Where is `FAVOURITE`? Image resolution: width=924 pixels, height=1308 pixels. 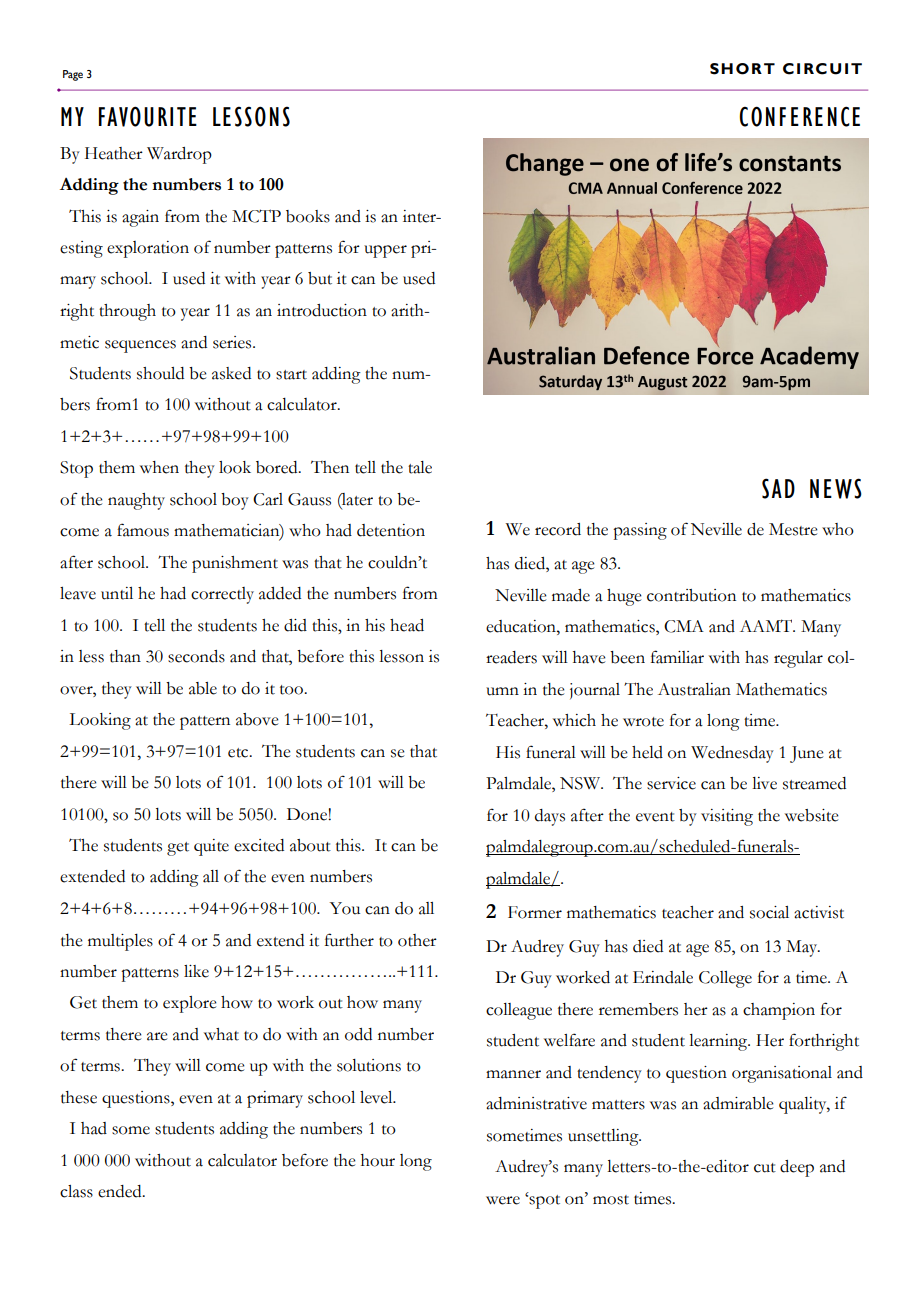 FAVOURITE is located at coordinates (148, 116).
